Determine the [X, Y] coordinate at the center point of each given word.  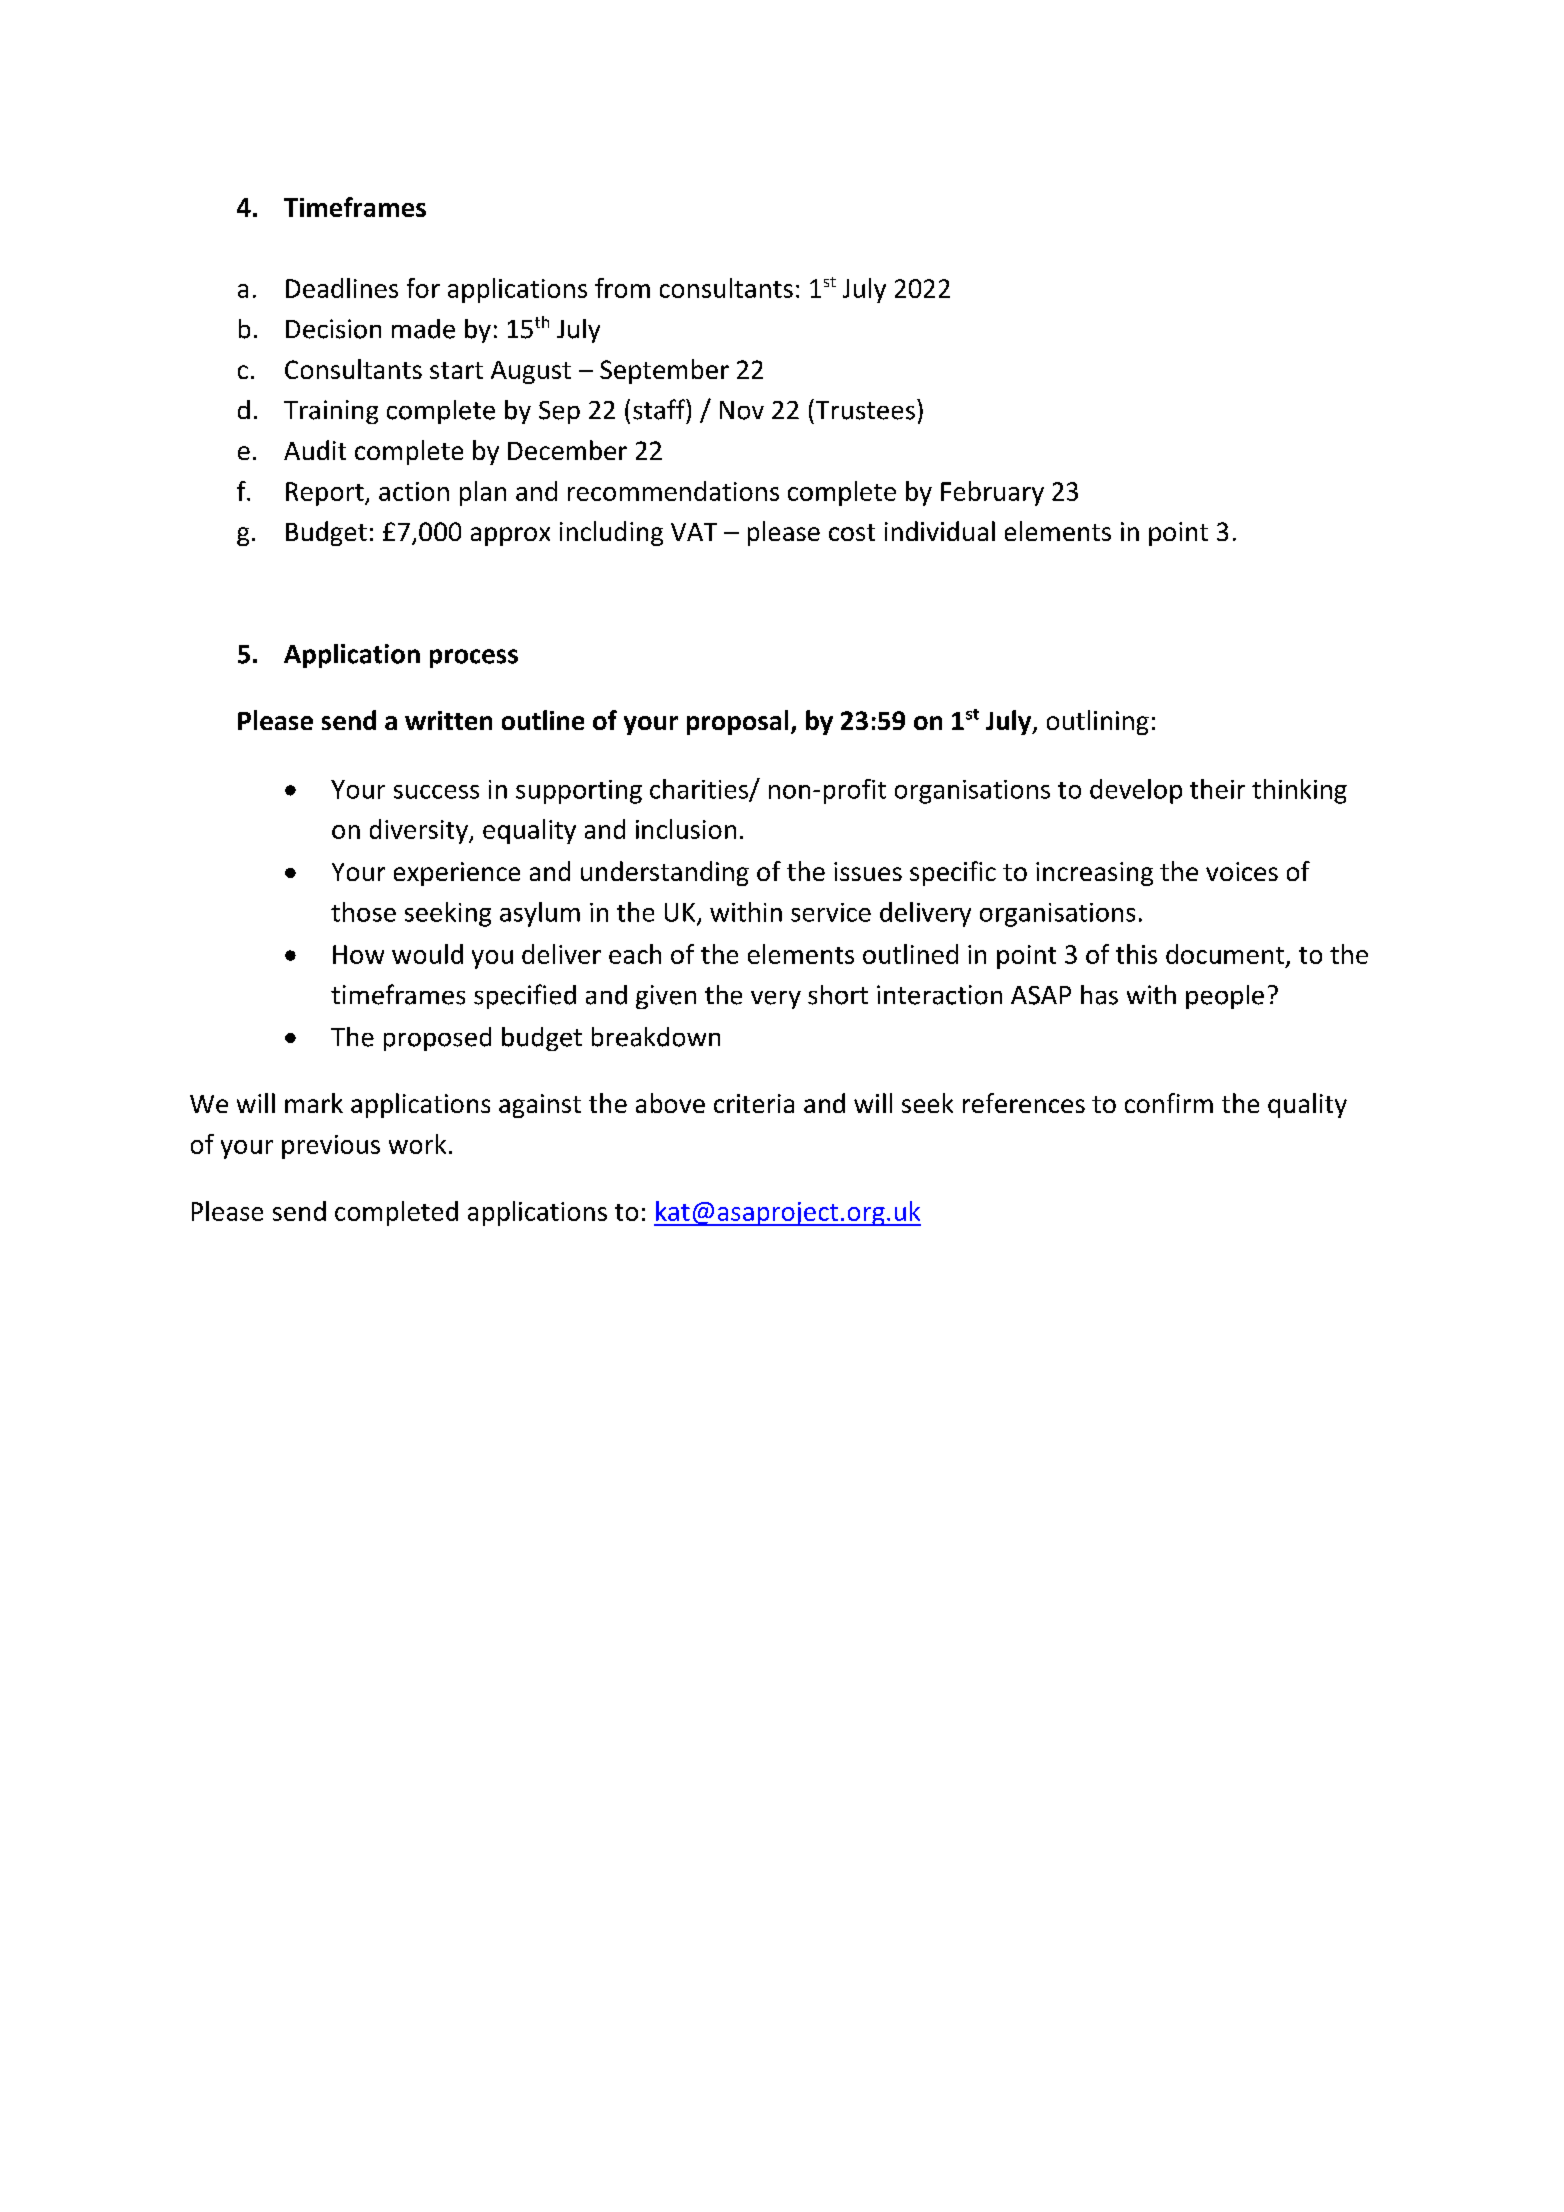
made [423, 329]
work [417, 1144]
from [622, 288]
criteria [754, 1103]
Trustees [864, 409]
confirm [1169, 1103]
